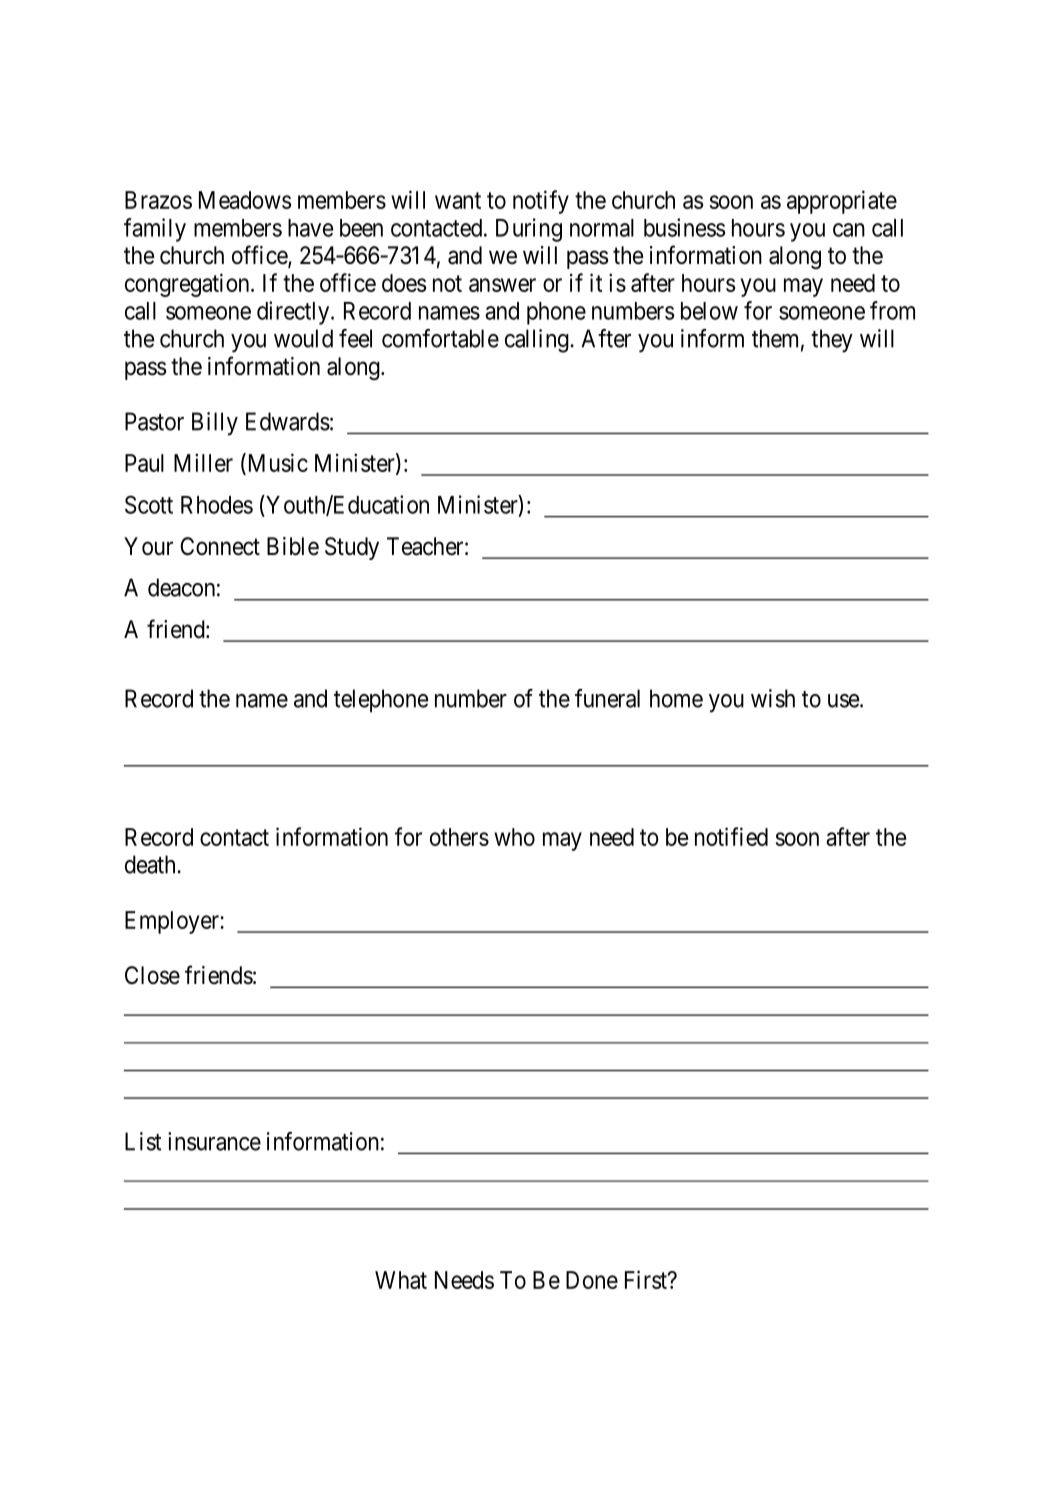 The height and width of the screenshot is (1488, 1051). Describe the element at coordinates (592, 1280) in the screenshot. I see `Done` at that location.
